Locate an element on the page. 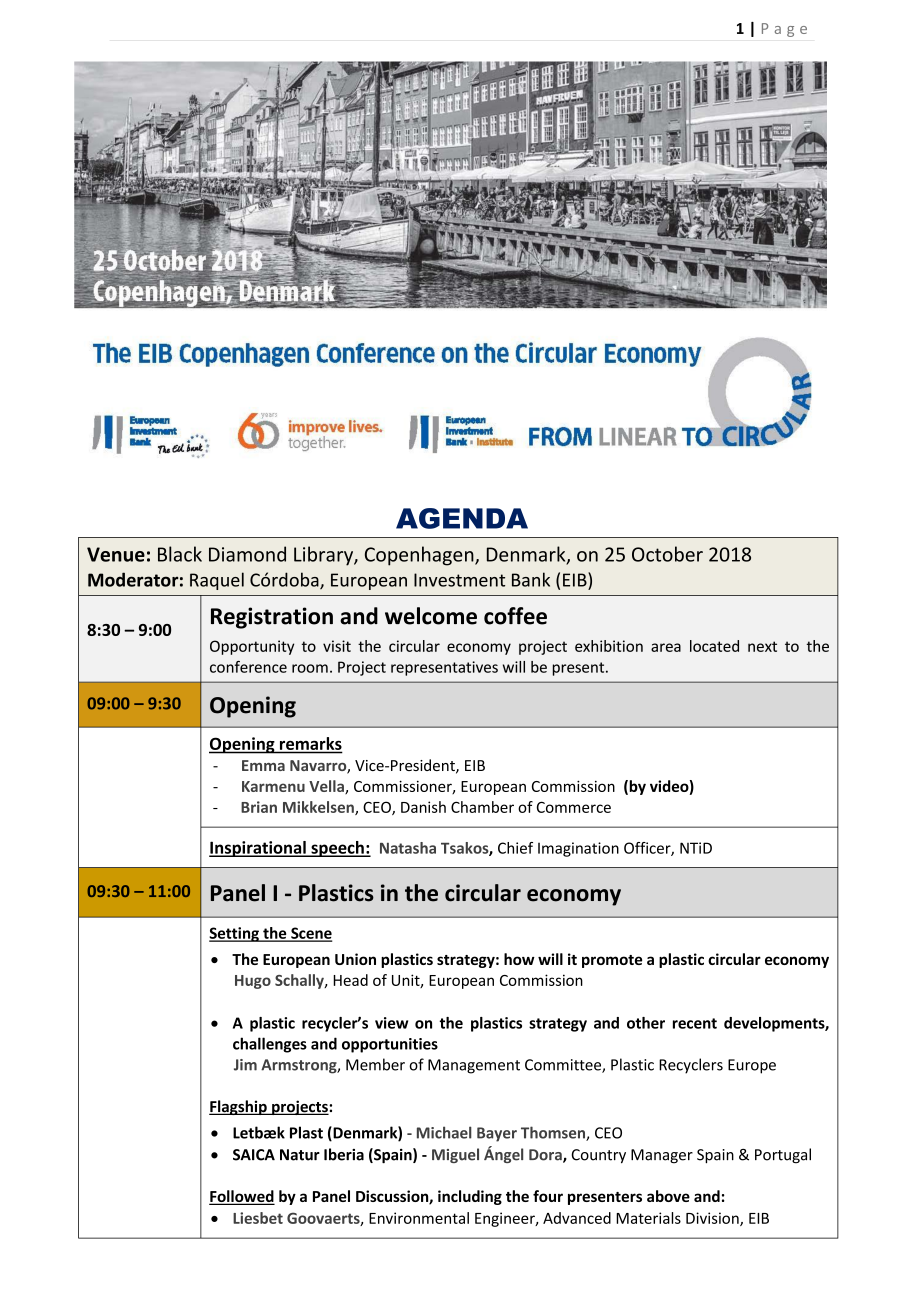 The image size is (924, 1308). October is located at coordinates (667, 554).
